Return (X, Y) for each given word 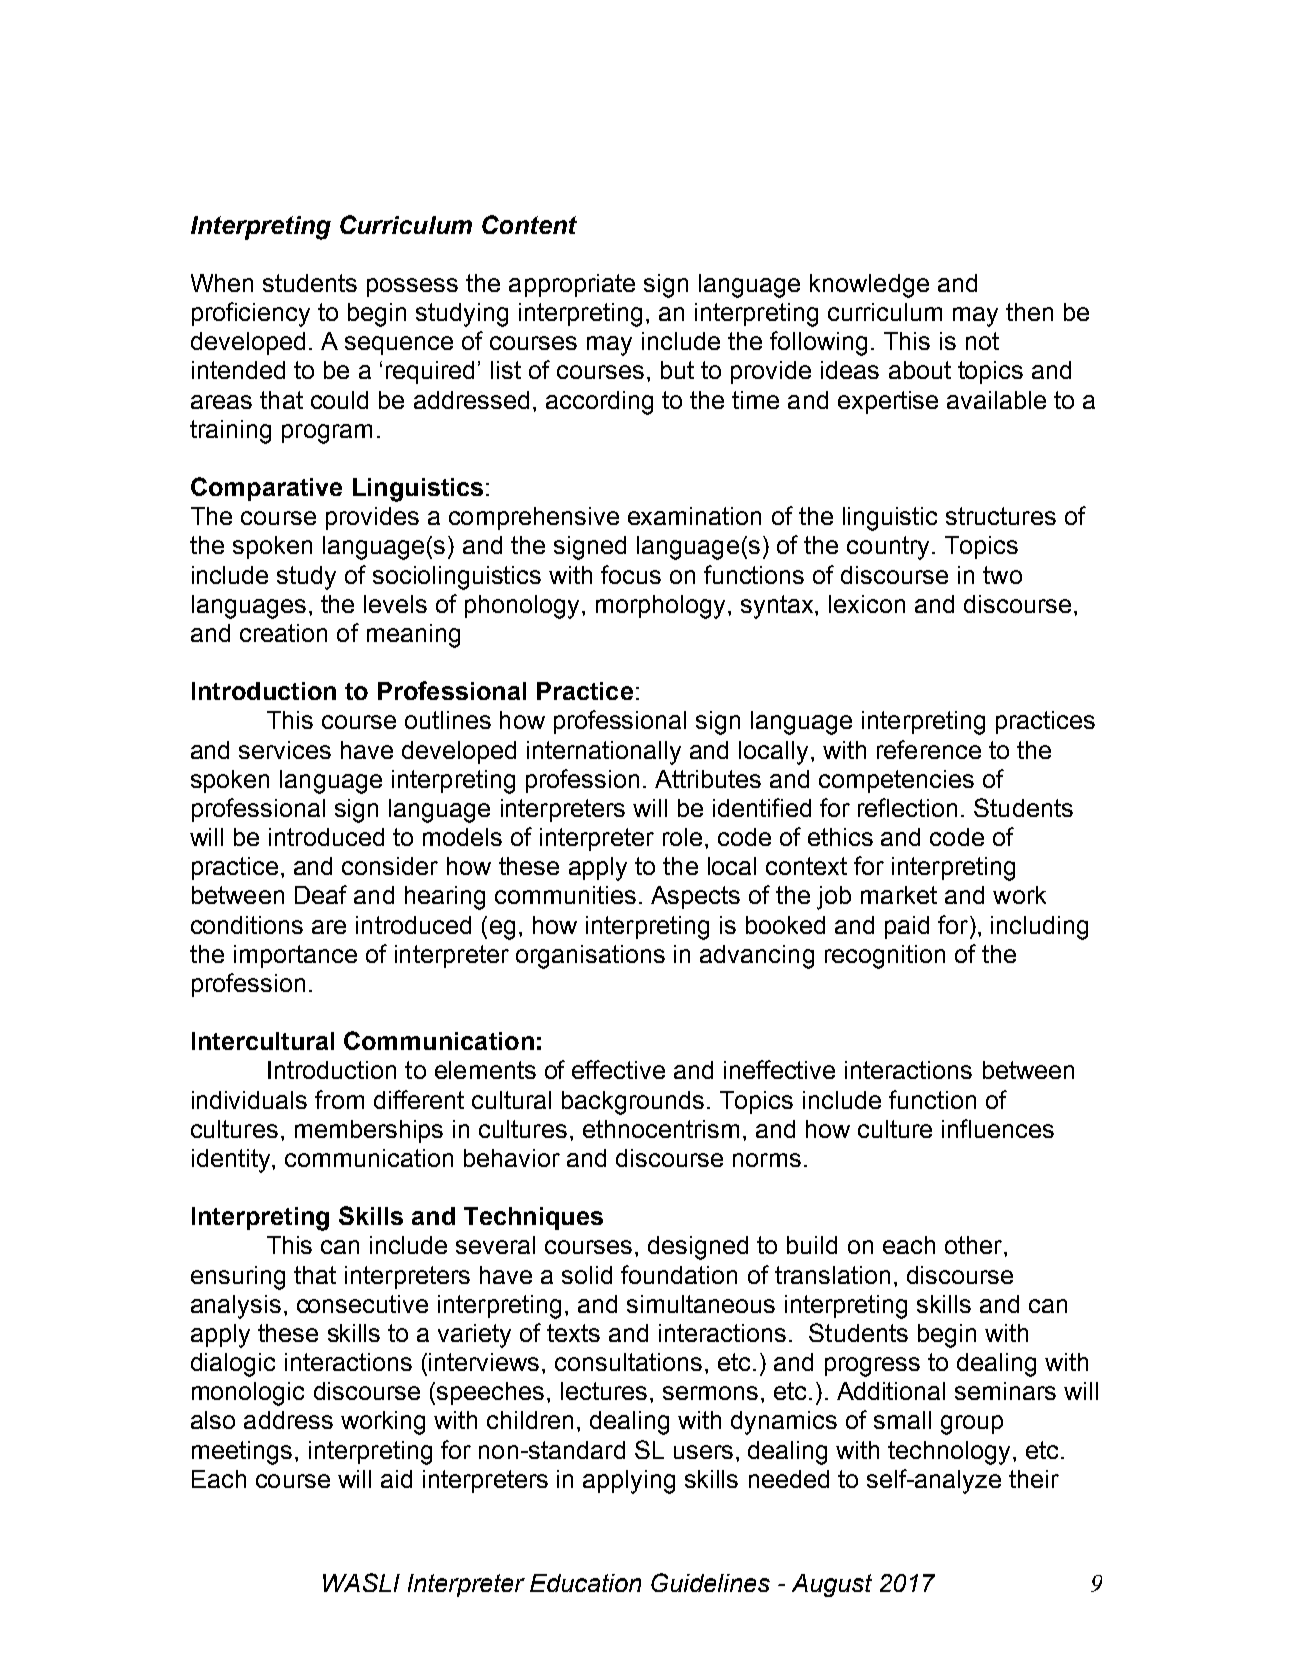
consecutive (362, 1304)
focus (631, 574)
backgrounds (633, 1103)
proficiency (251, 314)
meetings (242, 1453)
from (339, 1099)
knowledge (869, 286)
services (285, 750)
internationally (604, 753)
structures (1001, 516)
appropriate (572, 285)
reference (929, 749)
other (975, 1245)
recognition (885, 957)
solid (587, 1275)
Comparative (266, 489)
